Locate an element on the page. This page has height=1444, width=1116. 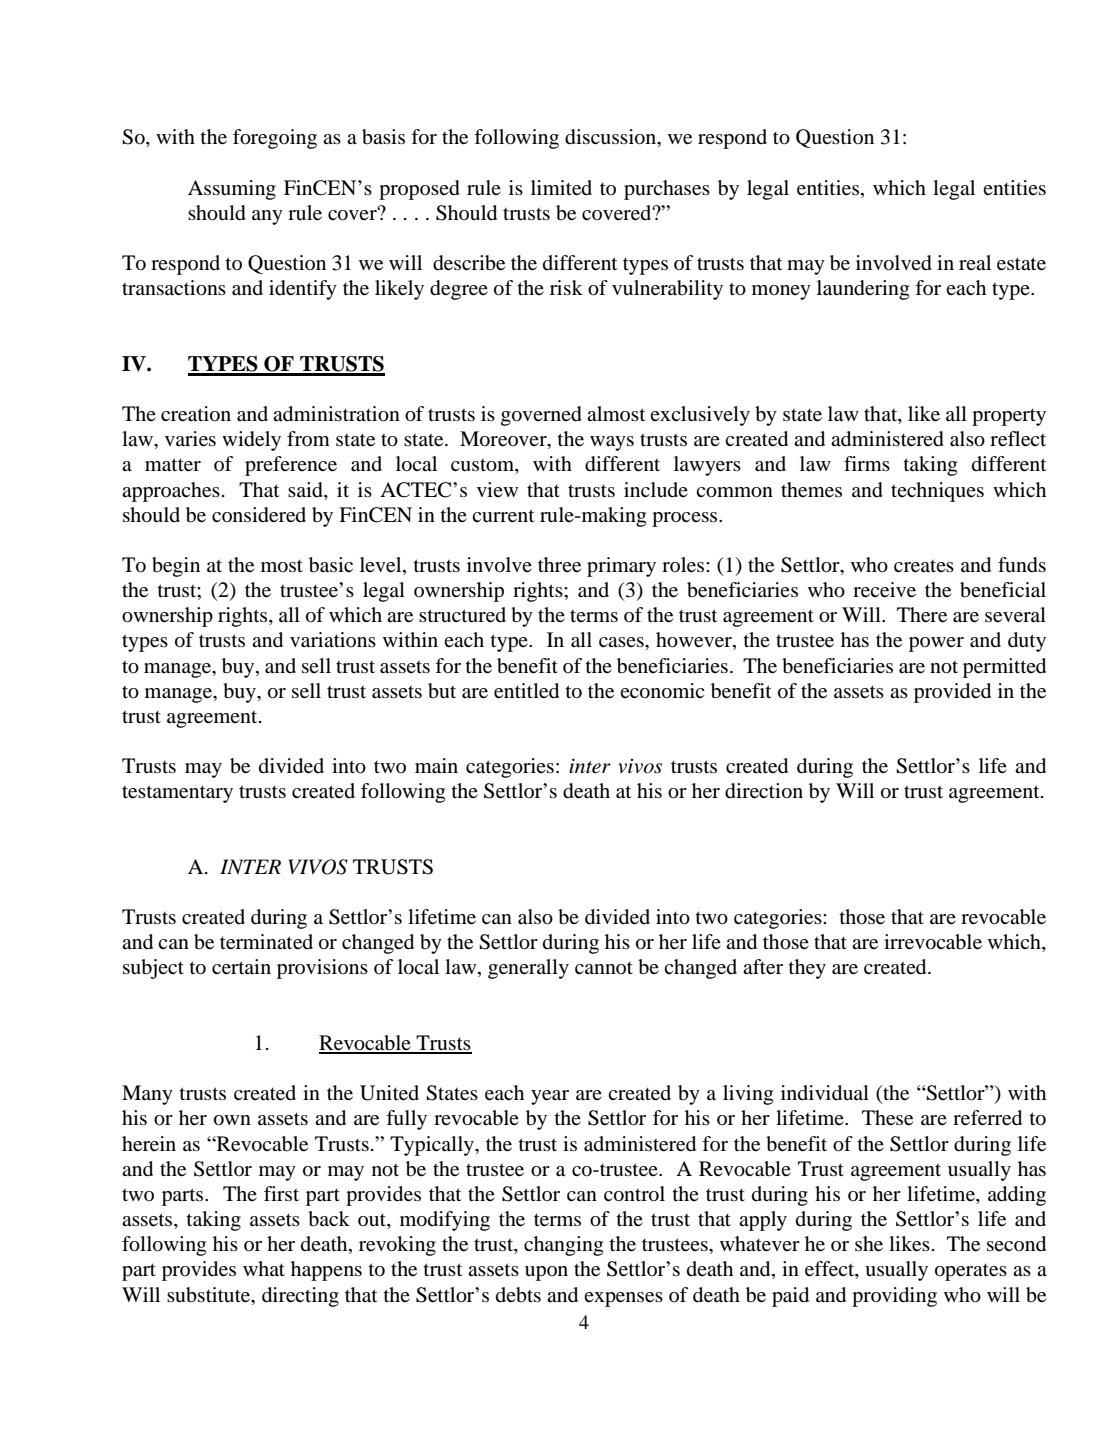
testamentary is located at coordinates (177, 794).
